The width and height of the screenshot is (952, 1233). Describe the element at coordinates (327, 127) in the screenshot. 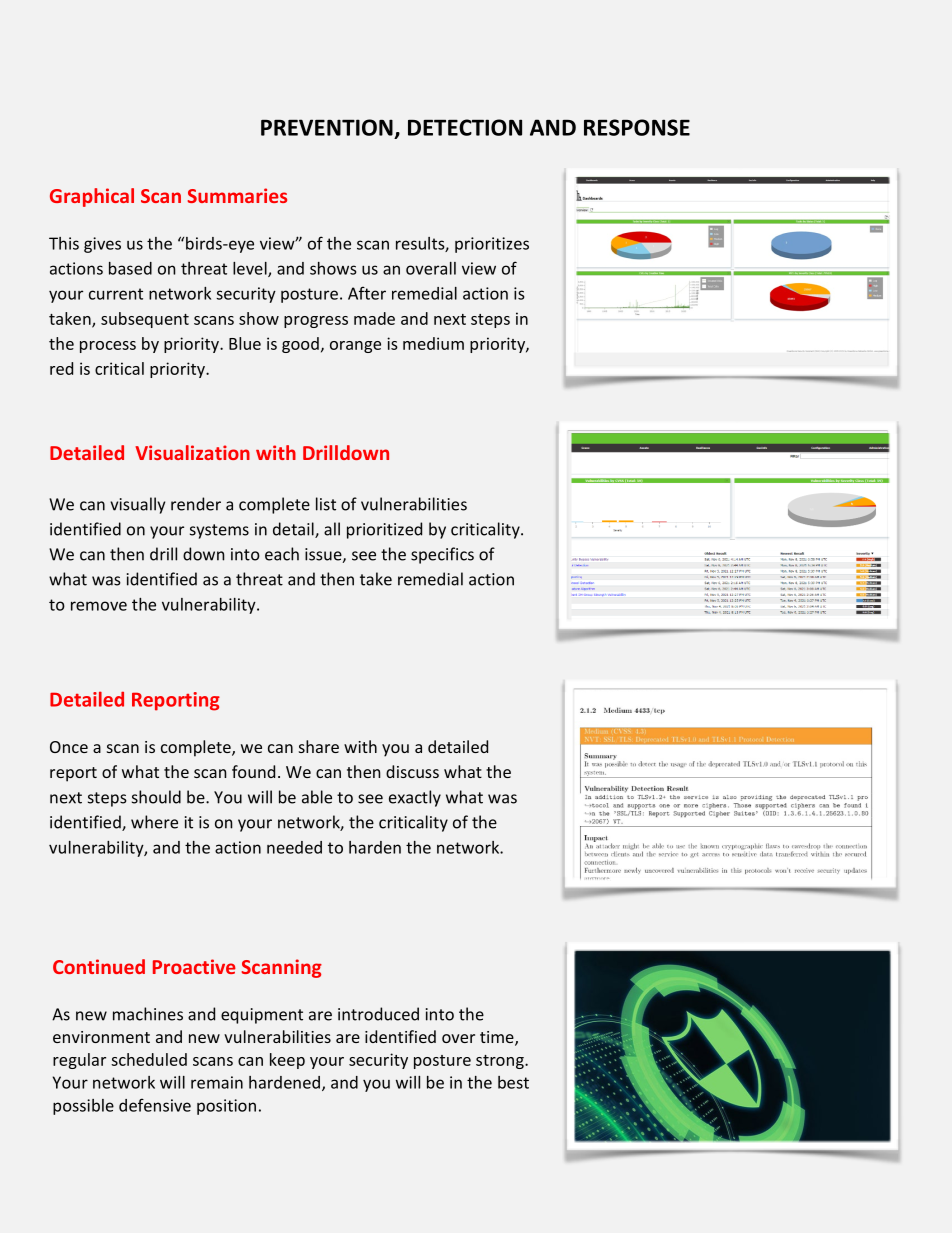

I see `PREVENTION` at that location.
